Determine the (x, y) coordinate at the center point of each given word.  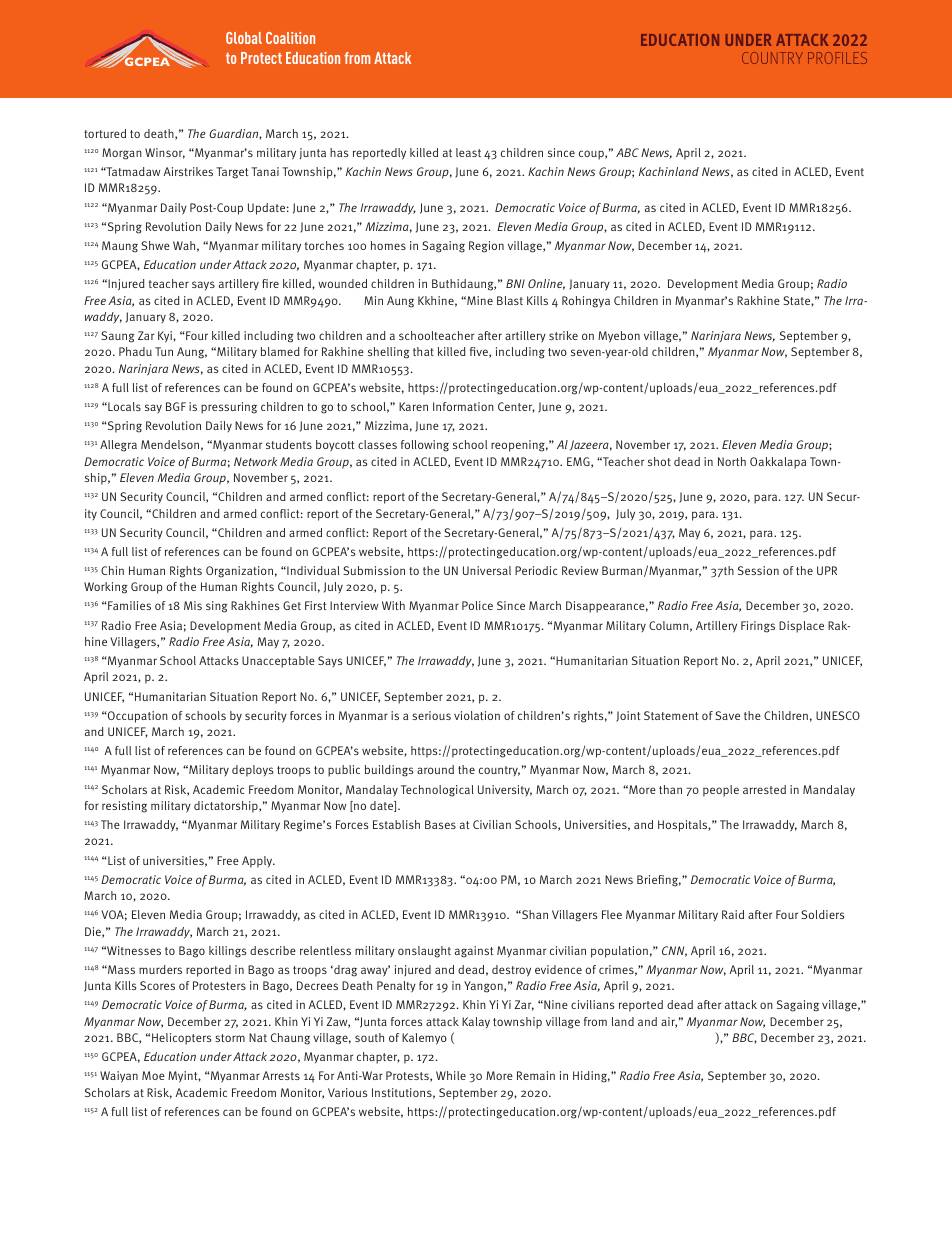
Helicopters (181, 1039)
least (468, 152)
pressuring (229, 408)
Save (727, 715)
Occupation (137, 717)
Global (244, 38)
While (451, 1075)
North (732, 461)
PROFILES (837, 58)
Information (463, 406)
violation (477, 715)
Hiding (591, 1077)
